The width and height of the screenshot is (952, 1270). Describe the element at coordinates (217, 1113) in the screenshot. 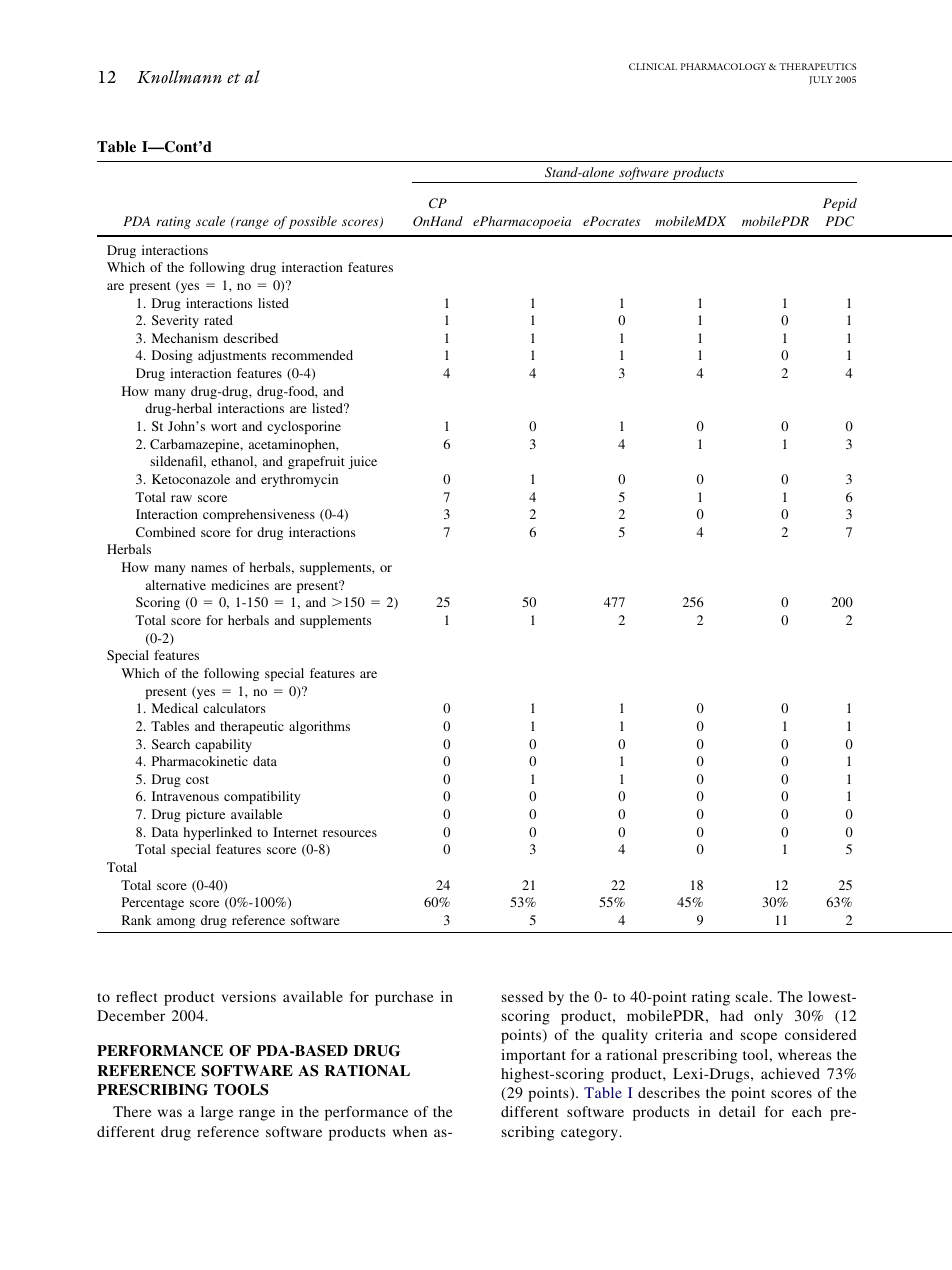

I see `large` at that location.
